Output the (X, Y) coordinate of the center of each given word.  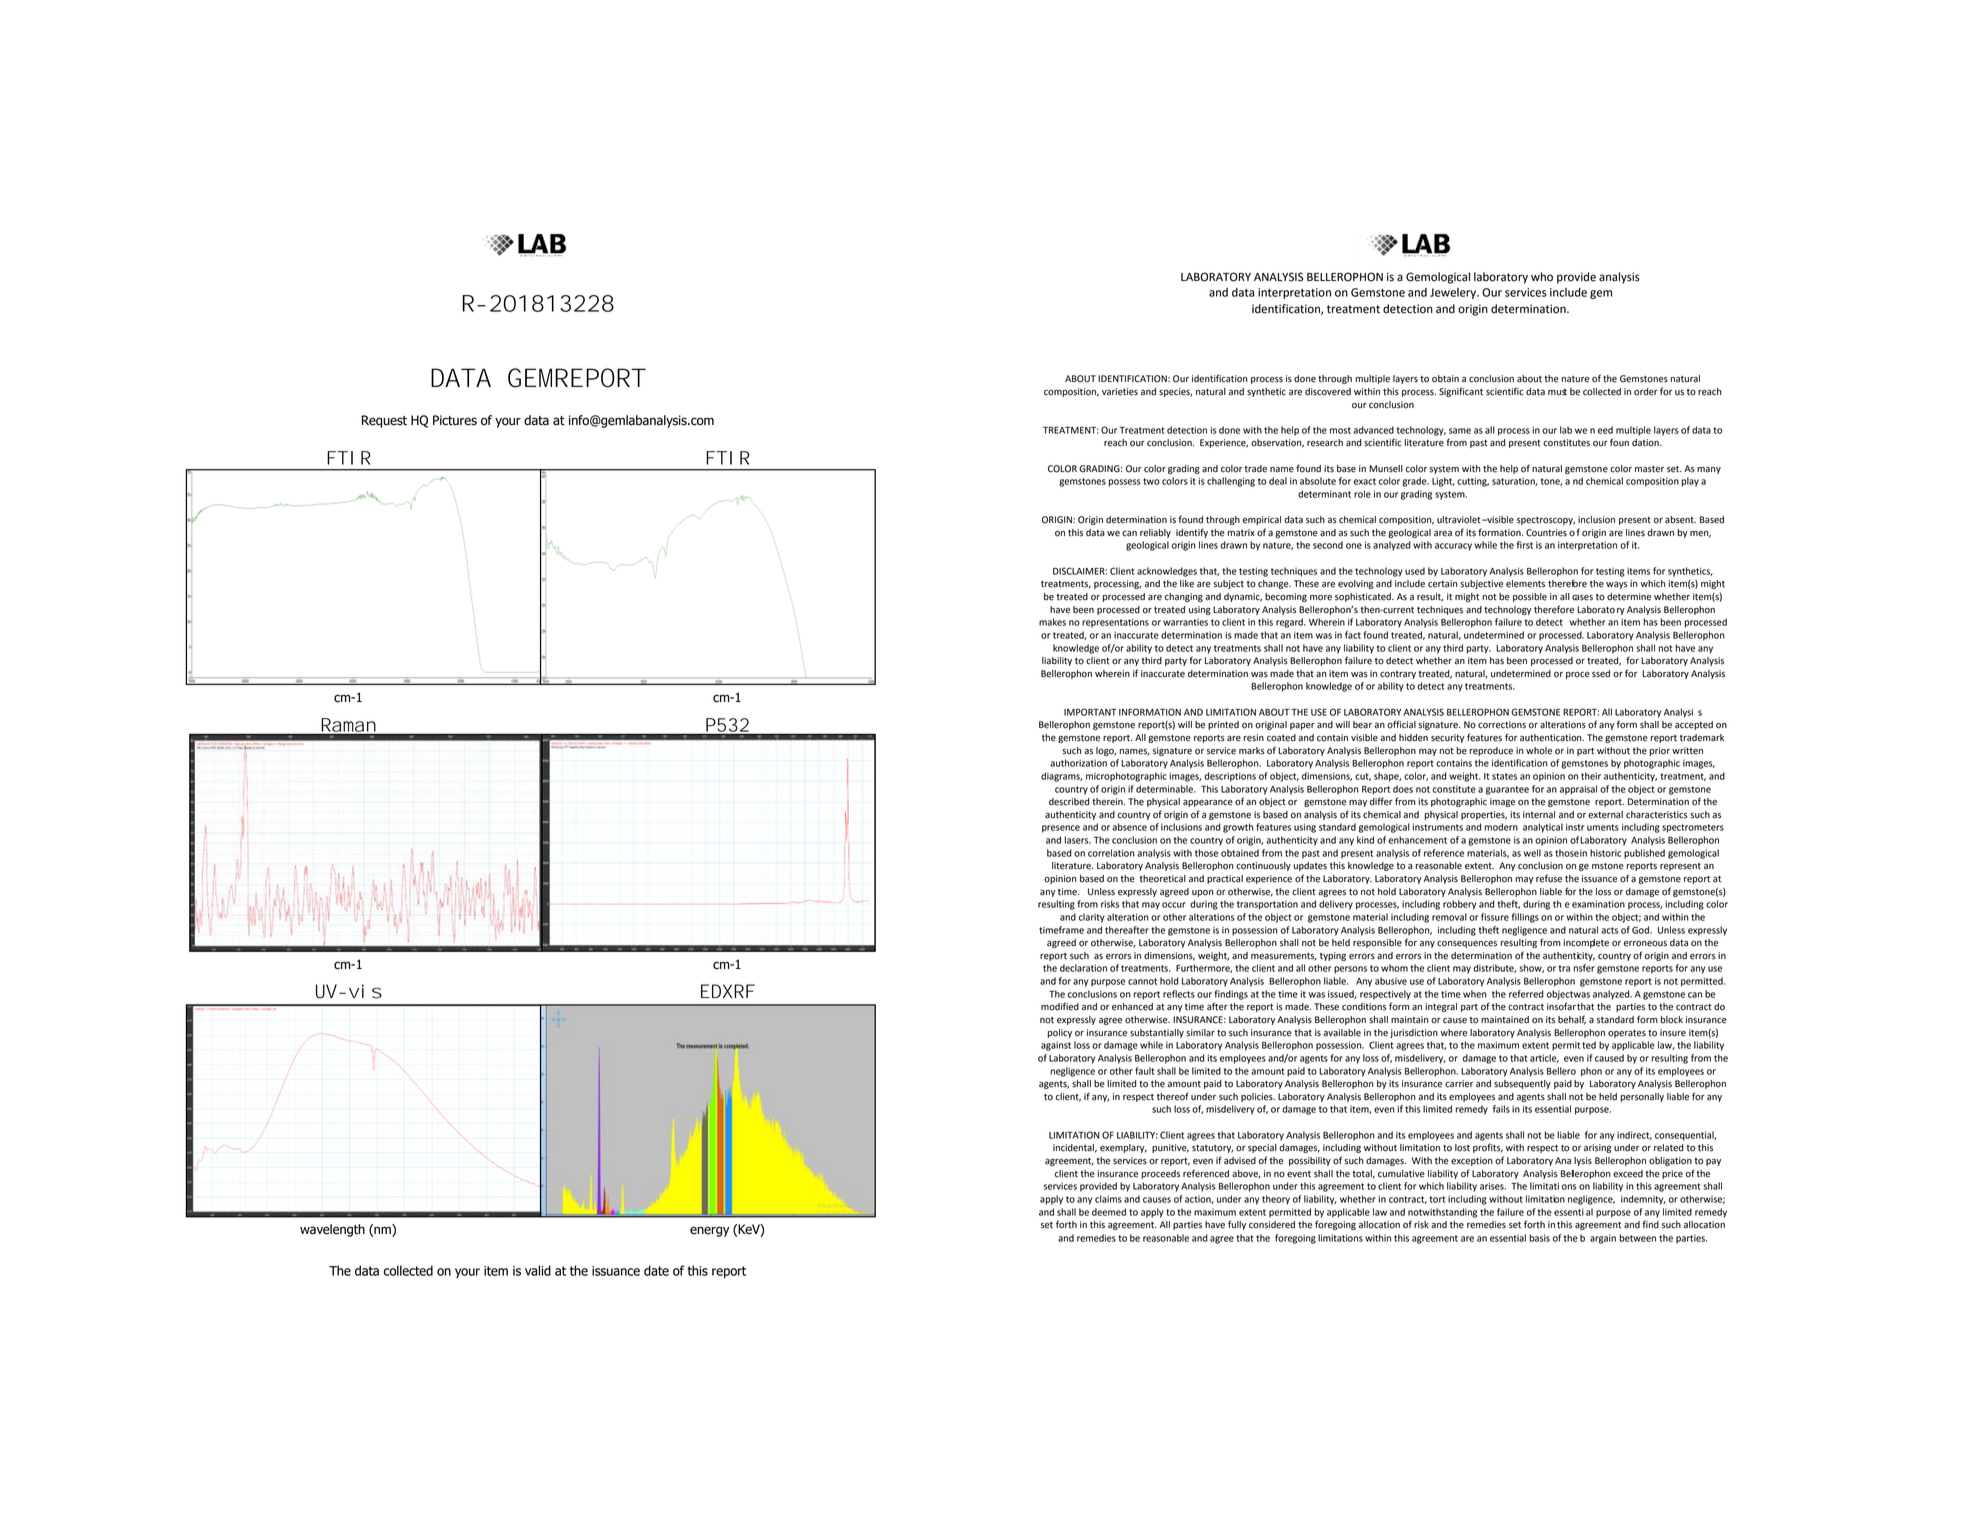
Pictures (455, 420)
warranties (1185, 622)
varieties (1120, 392)
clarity (1092, 918)
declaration (1083, 968)
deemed (1109, 1212)
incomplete (1586, 943)
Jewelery (1454, 293)
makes (1052, 622)
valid (538, 1270)
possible (1530, 597)
